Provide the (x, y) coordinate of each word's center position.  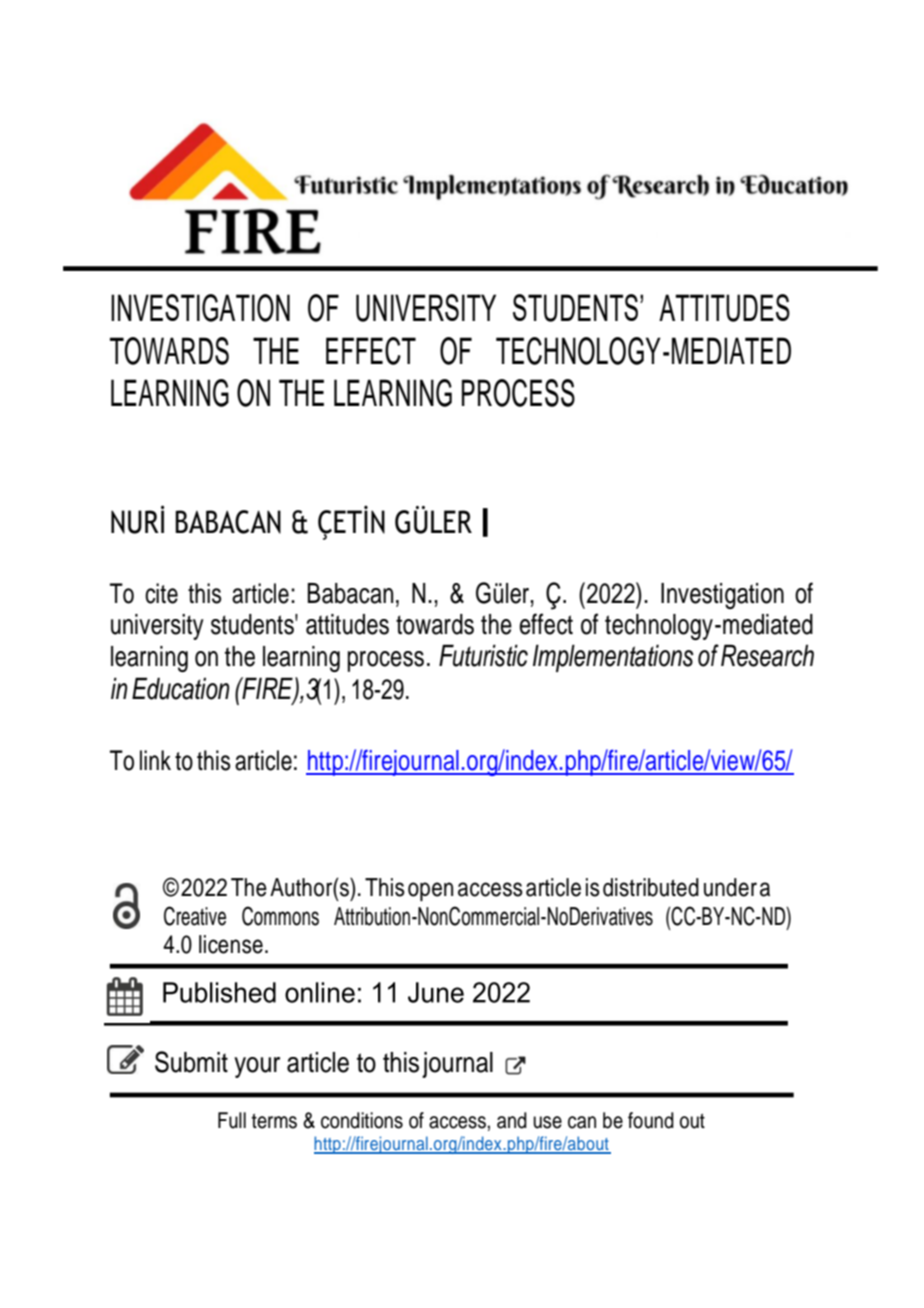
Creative (195, 916)
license (231, 944)
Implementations (613, 658)
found (651, 1120)
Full (232, 1120)
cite (161, 593)
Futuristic (483, 655)
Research (767, 655)
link (155, 760)
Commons (280, 916)
